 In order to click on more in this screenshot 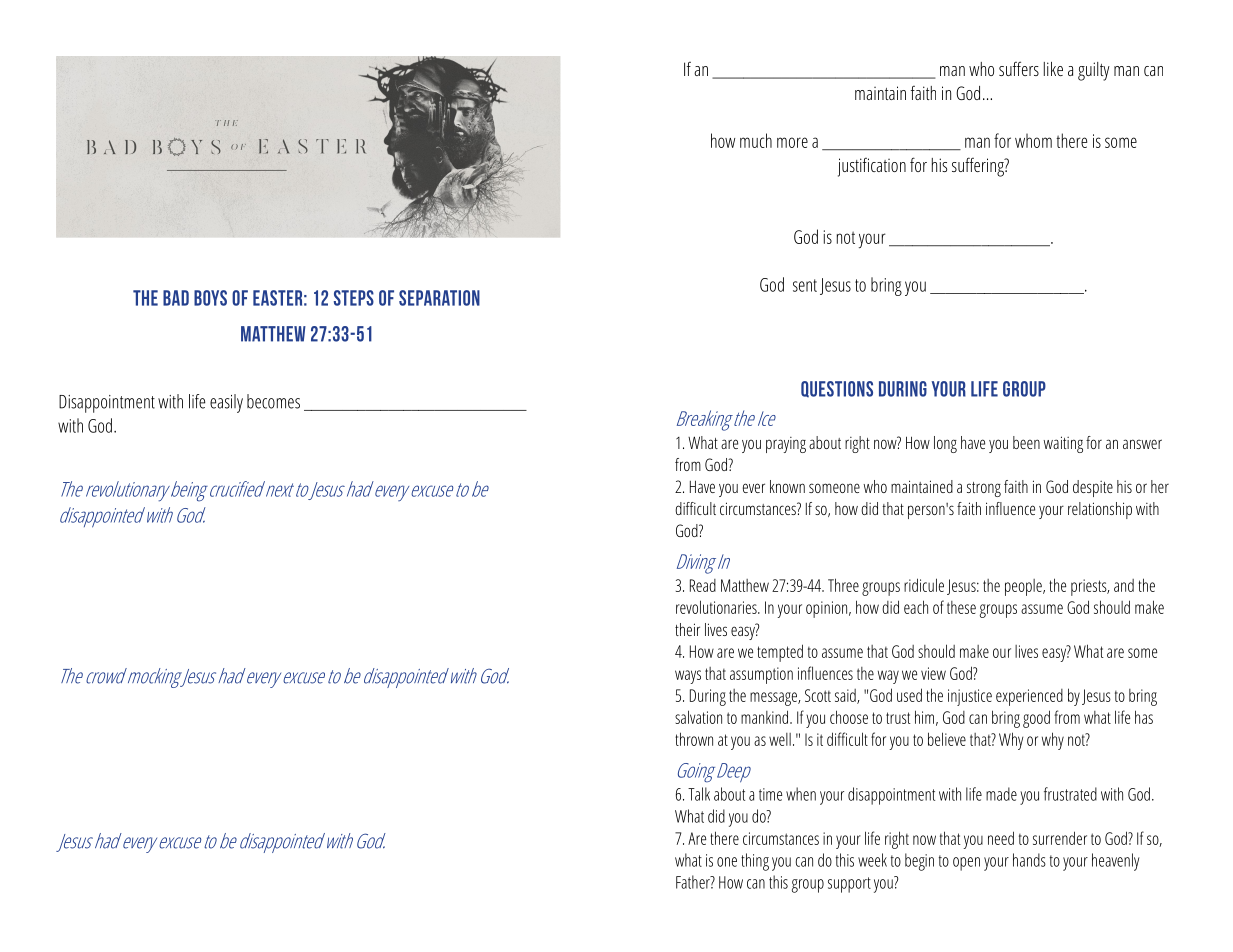, I will do `click(792, 142)`.
